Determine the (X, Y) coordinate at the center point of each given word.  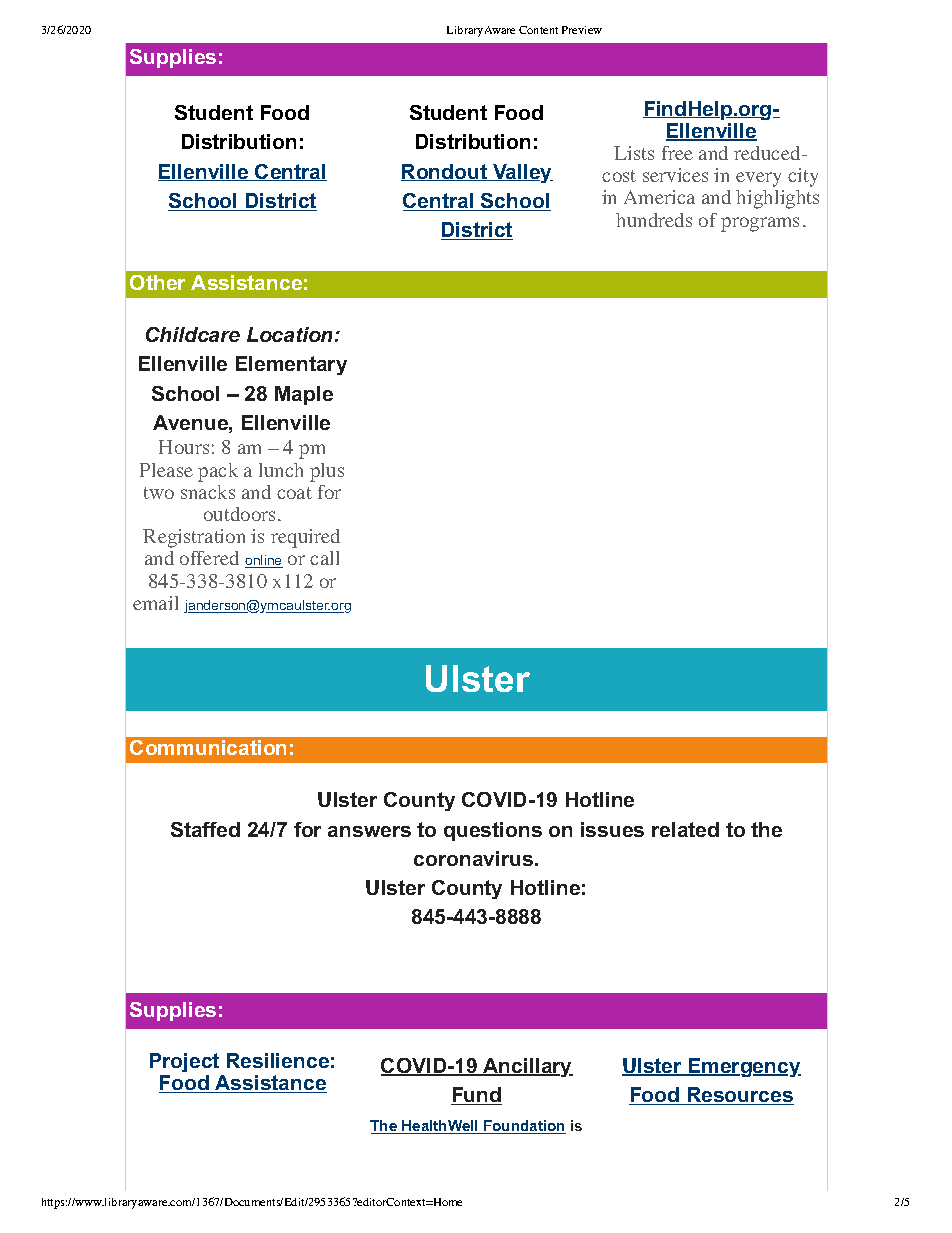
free (677, 153)
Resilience (278, 1060)
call (324, 558)
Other (157, 282)
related (685, 829)
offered (209, 558)
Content (538, 30)
